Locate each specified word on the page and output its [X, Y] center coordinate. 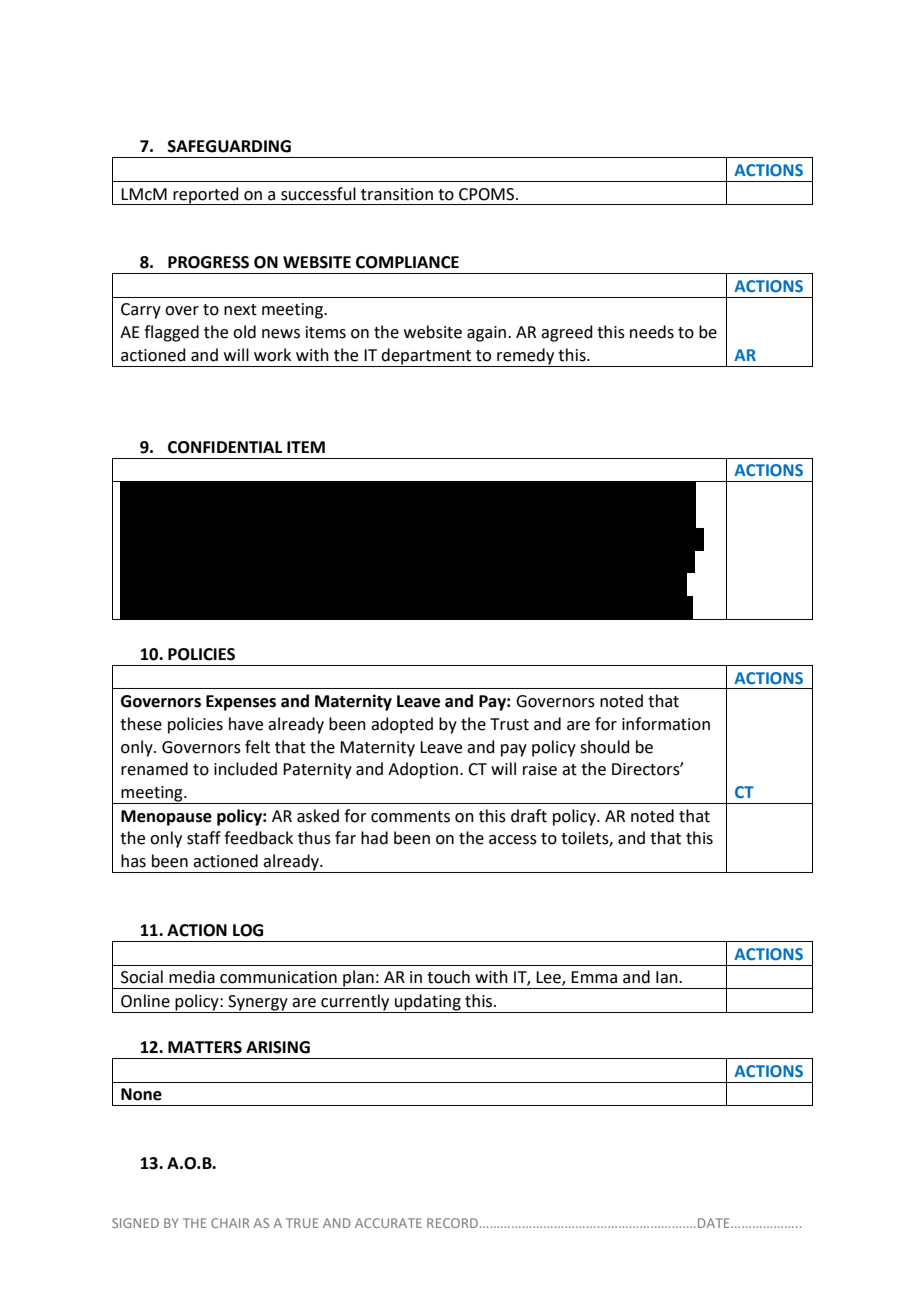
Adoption [423, 770]
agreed [567, 333]
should [605, 747]
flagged [171, 333]
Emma [594, 977]
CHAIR [230, 1223]
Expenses [241, 703]
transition [397, 194]
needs [652, 332]
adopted [402, 725]
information [666, 724]
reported [206, 196]
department [427, 357]
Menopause [166, 818]
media [192, 977]
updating [428, 1003]
